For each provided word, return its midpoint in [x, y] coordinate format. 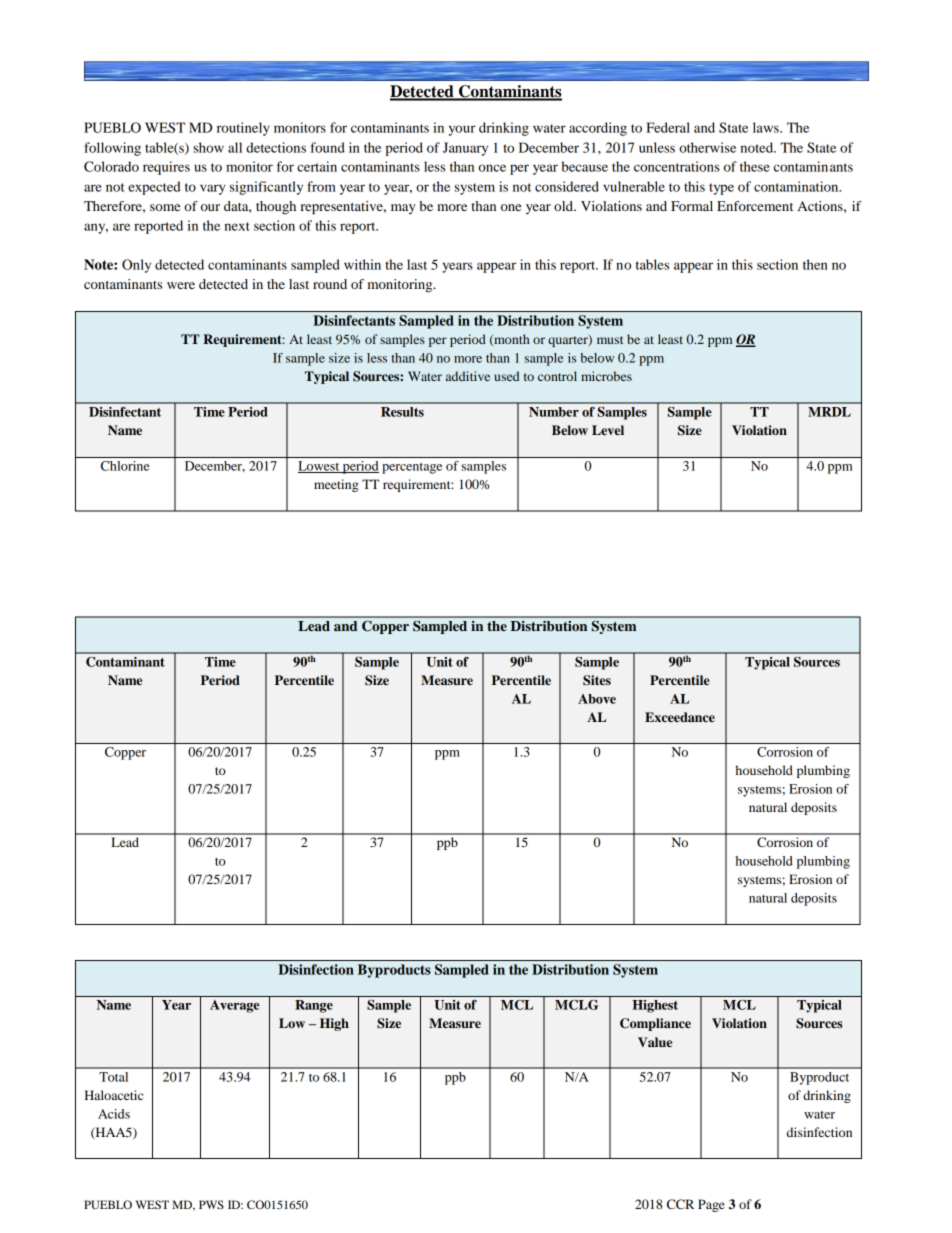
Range [314, 1006]
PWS [211, 1204]
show [208, 147]
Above [597, 699]
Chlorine [125, 466]
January [465, 149]
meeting [336, 485]
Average [234, 1006]
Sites [597, 680]
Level [608, 430]
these [755, 166]
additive [468, 376]
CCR [680, 1204]
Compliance [655, 1024]
